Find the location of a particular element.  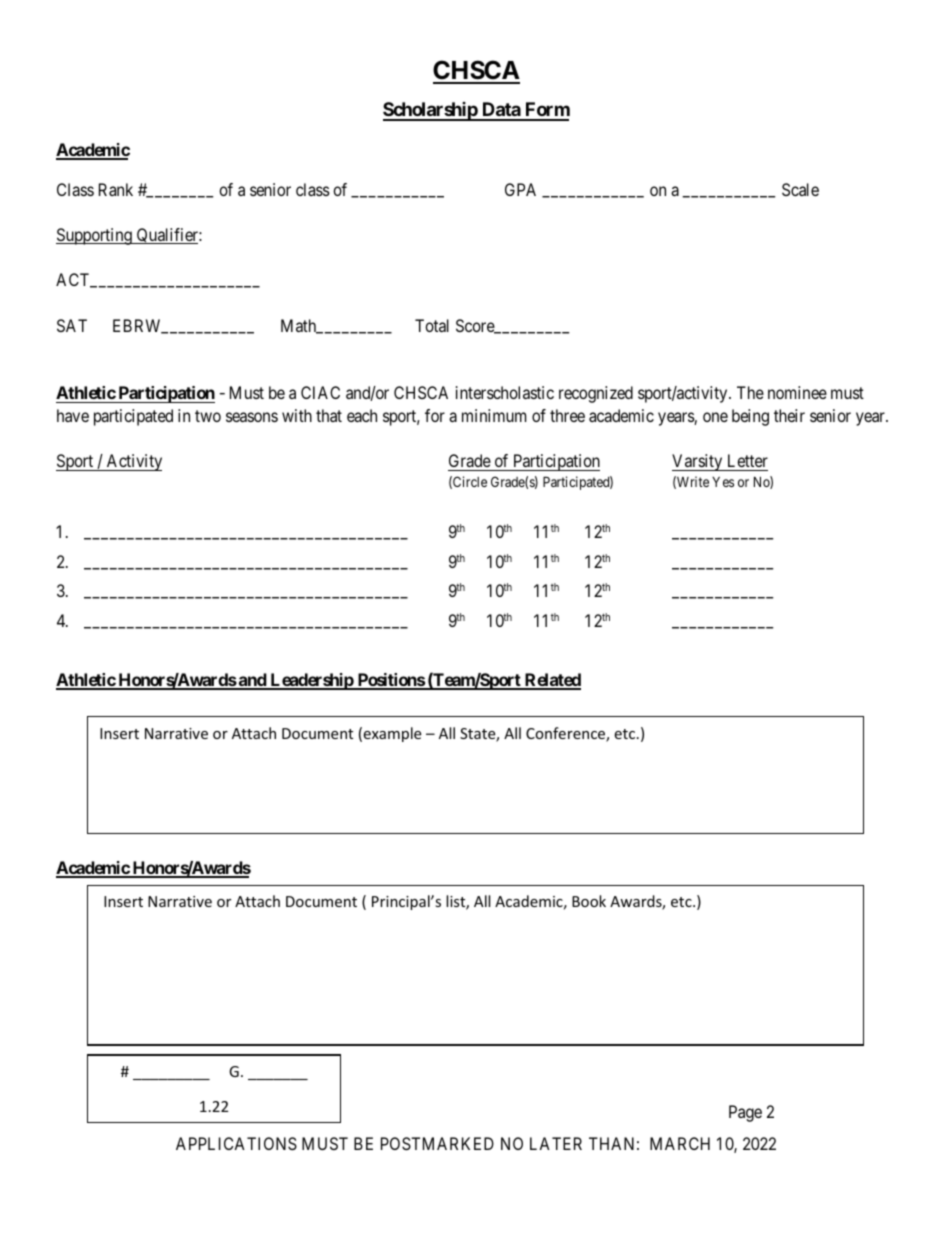

Rank is located at coordinates (116, 189).
